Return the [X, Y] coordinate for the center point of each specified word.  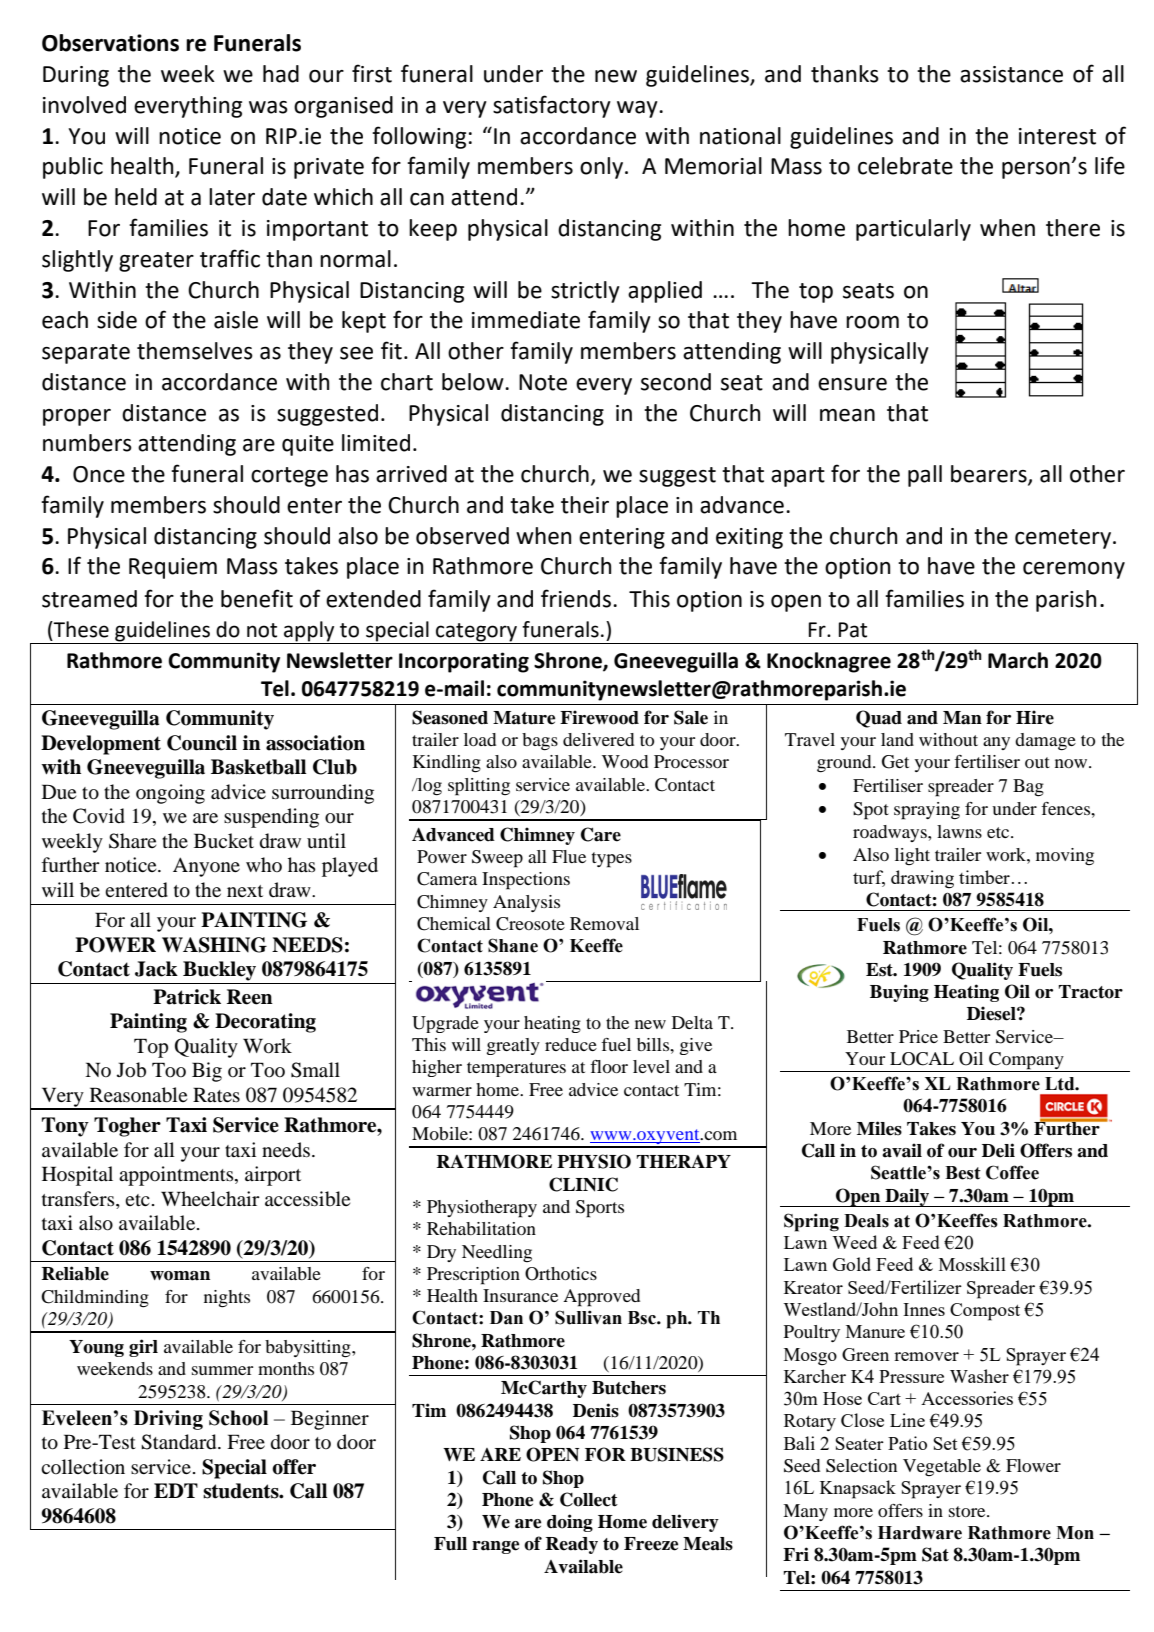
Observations [110, 43]
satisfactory [552, 106]
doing [570, 1523]
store [968, 1511]
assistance [1011, 74]
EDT [176, 1490]
